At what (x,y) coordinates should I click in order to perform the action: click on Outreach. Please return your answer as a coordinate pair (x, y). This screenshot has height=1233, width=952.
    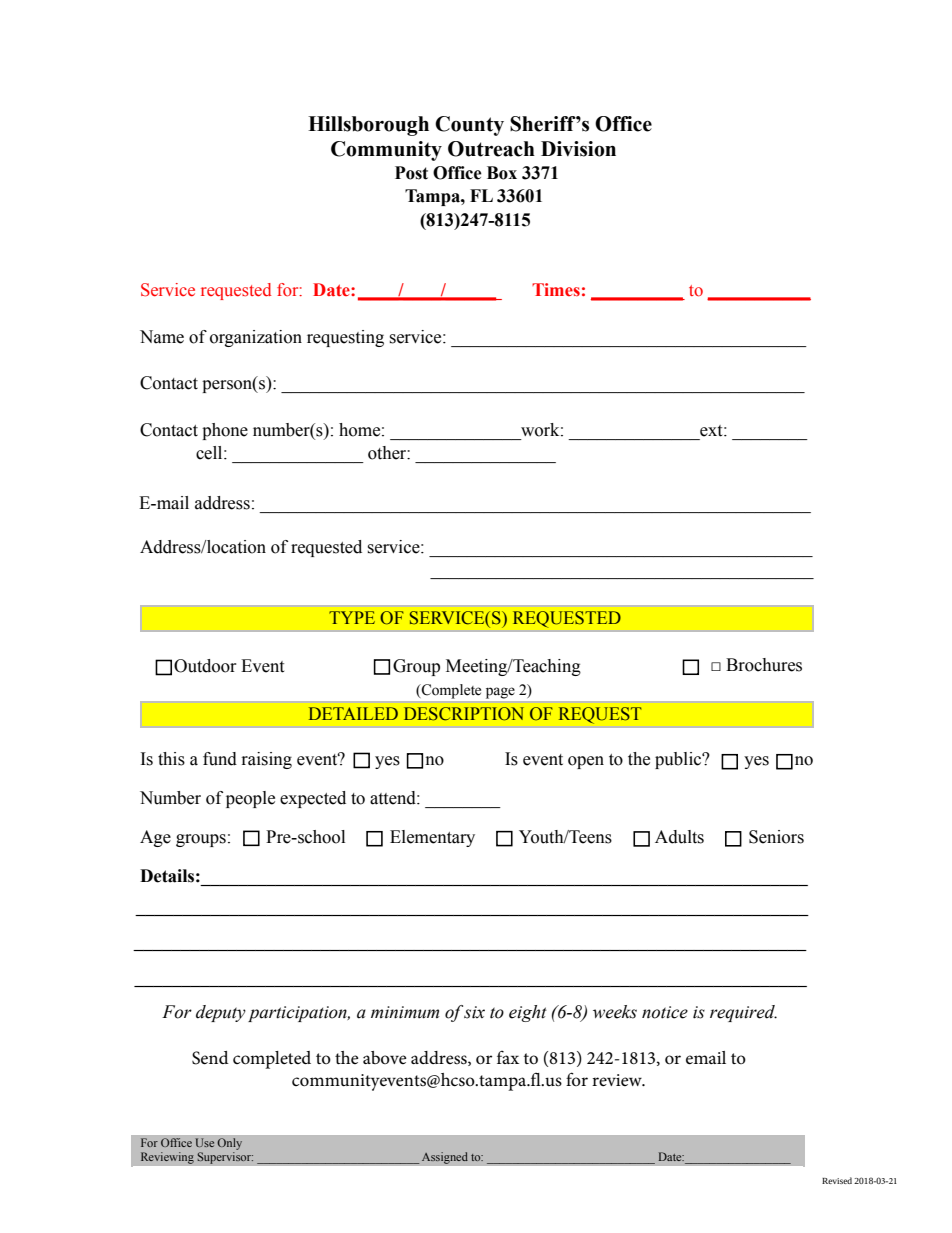
    Looking at the image, I should click on (491, 149).
